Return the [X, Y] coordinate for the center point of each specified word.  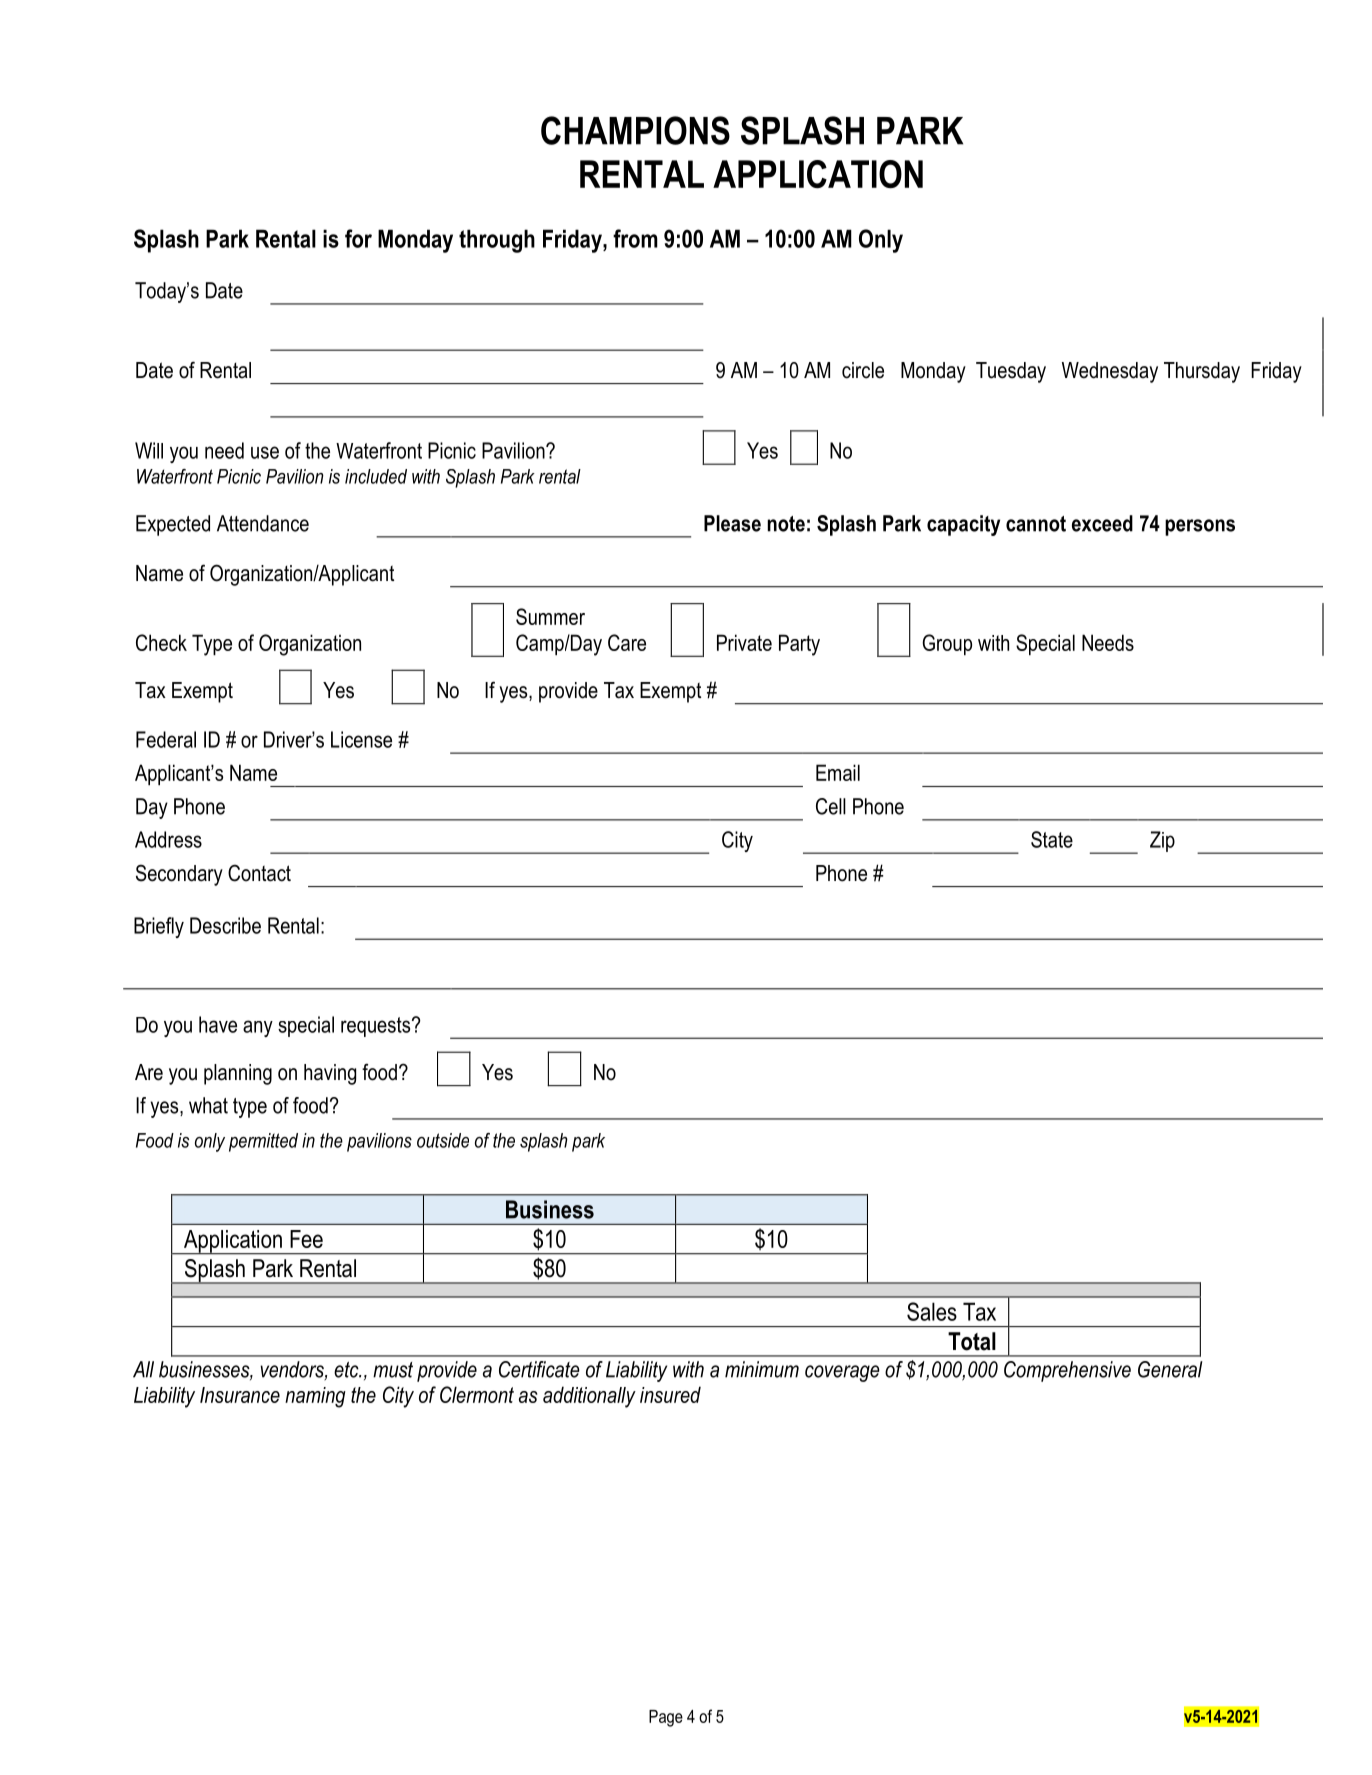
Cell [831, 806]
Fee [306, 1239]
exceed [1102, 523]
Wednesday [1110, 372]
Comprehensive [1067, 1371]
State [1052, 839]
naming [315, 1397]
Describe [225, 925]
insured [670, 1394]
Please [732, 523]
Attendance [263, 523]
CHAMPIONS [635, 130]
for [358, 238]
